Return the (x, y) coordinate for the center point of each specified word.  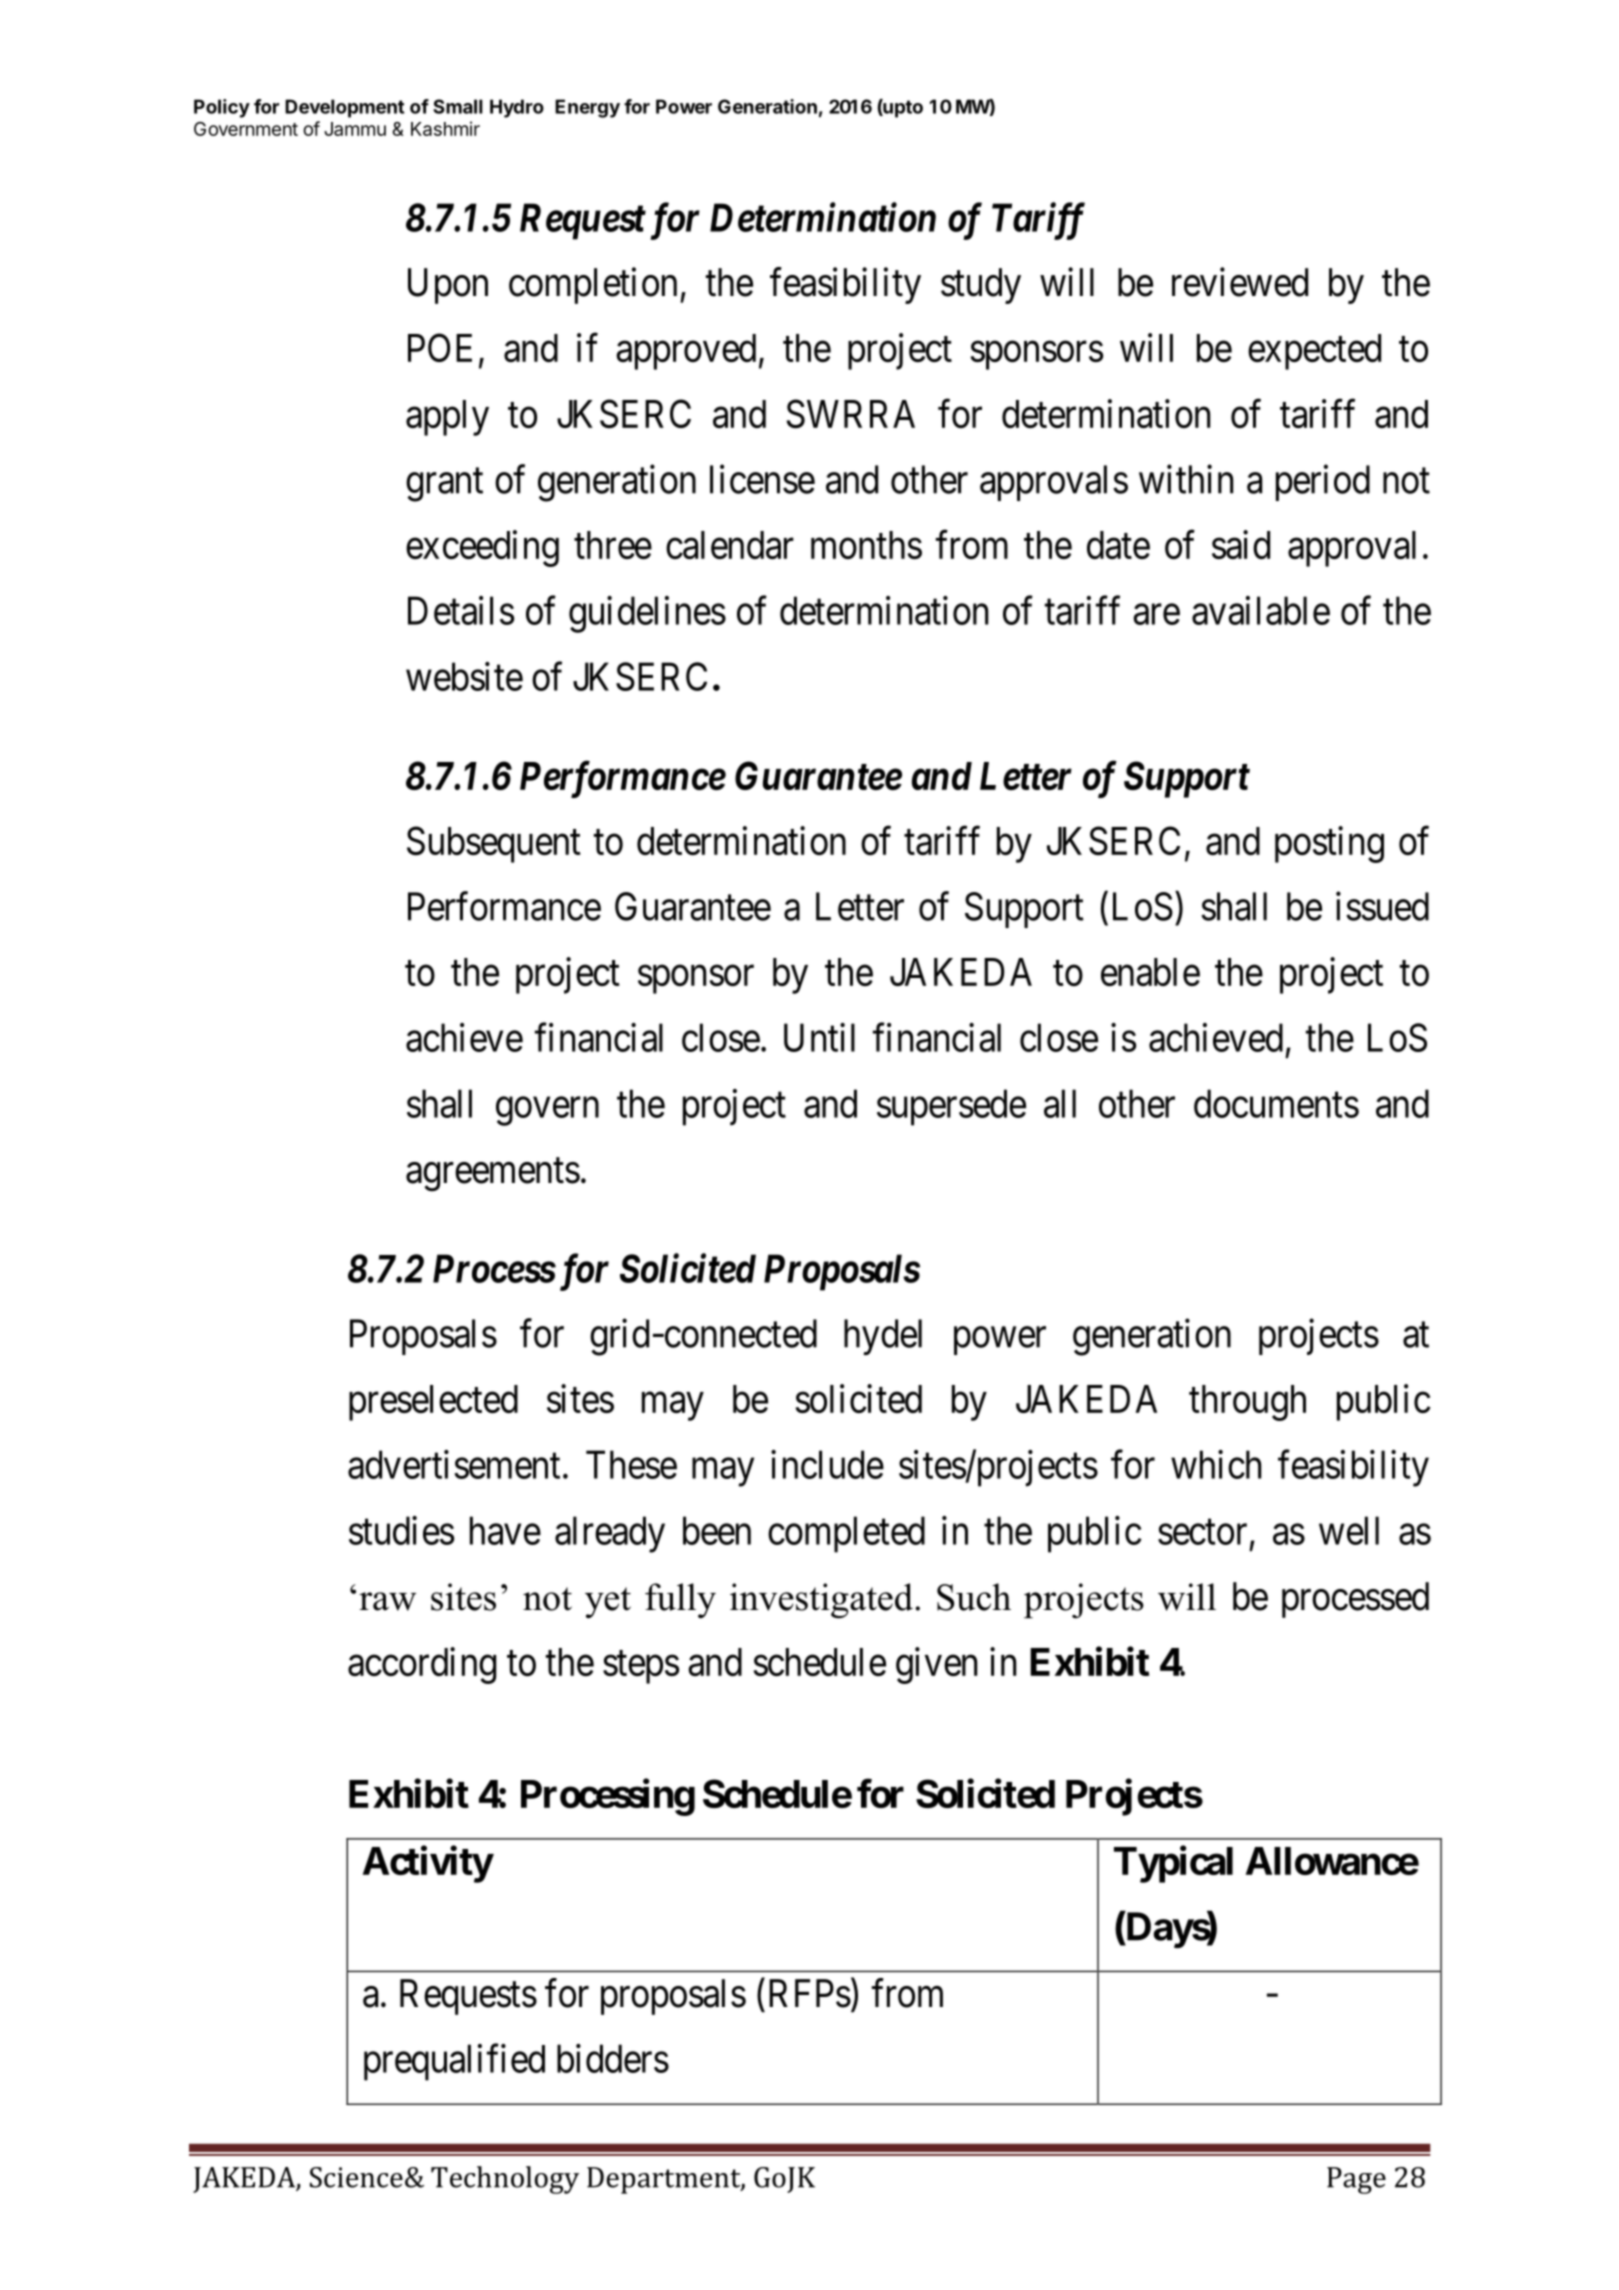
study (981, 286)
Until (819, 1037)
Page (1356, 2180)
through (1247, 1403)
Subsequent (494, 844)
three (613, 545)
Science (356, 2177)
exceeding (482, 548)
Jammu (355, 129)
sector (1202, 1532)
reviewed (1240, 282)
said (1241, 544)
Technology (505, 2180)
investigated (821, 1601)
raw (387, 1601)
